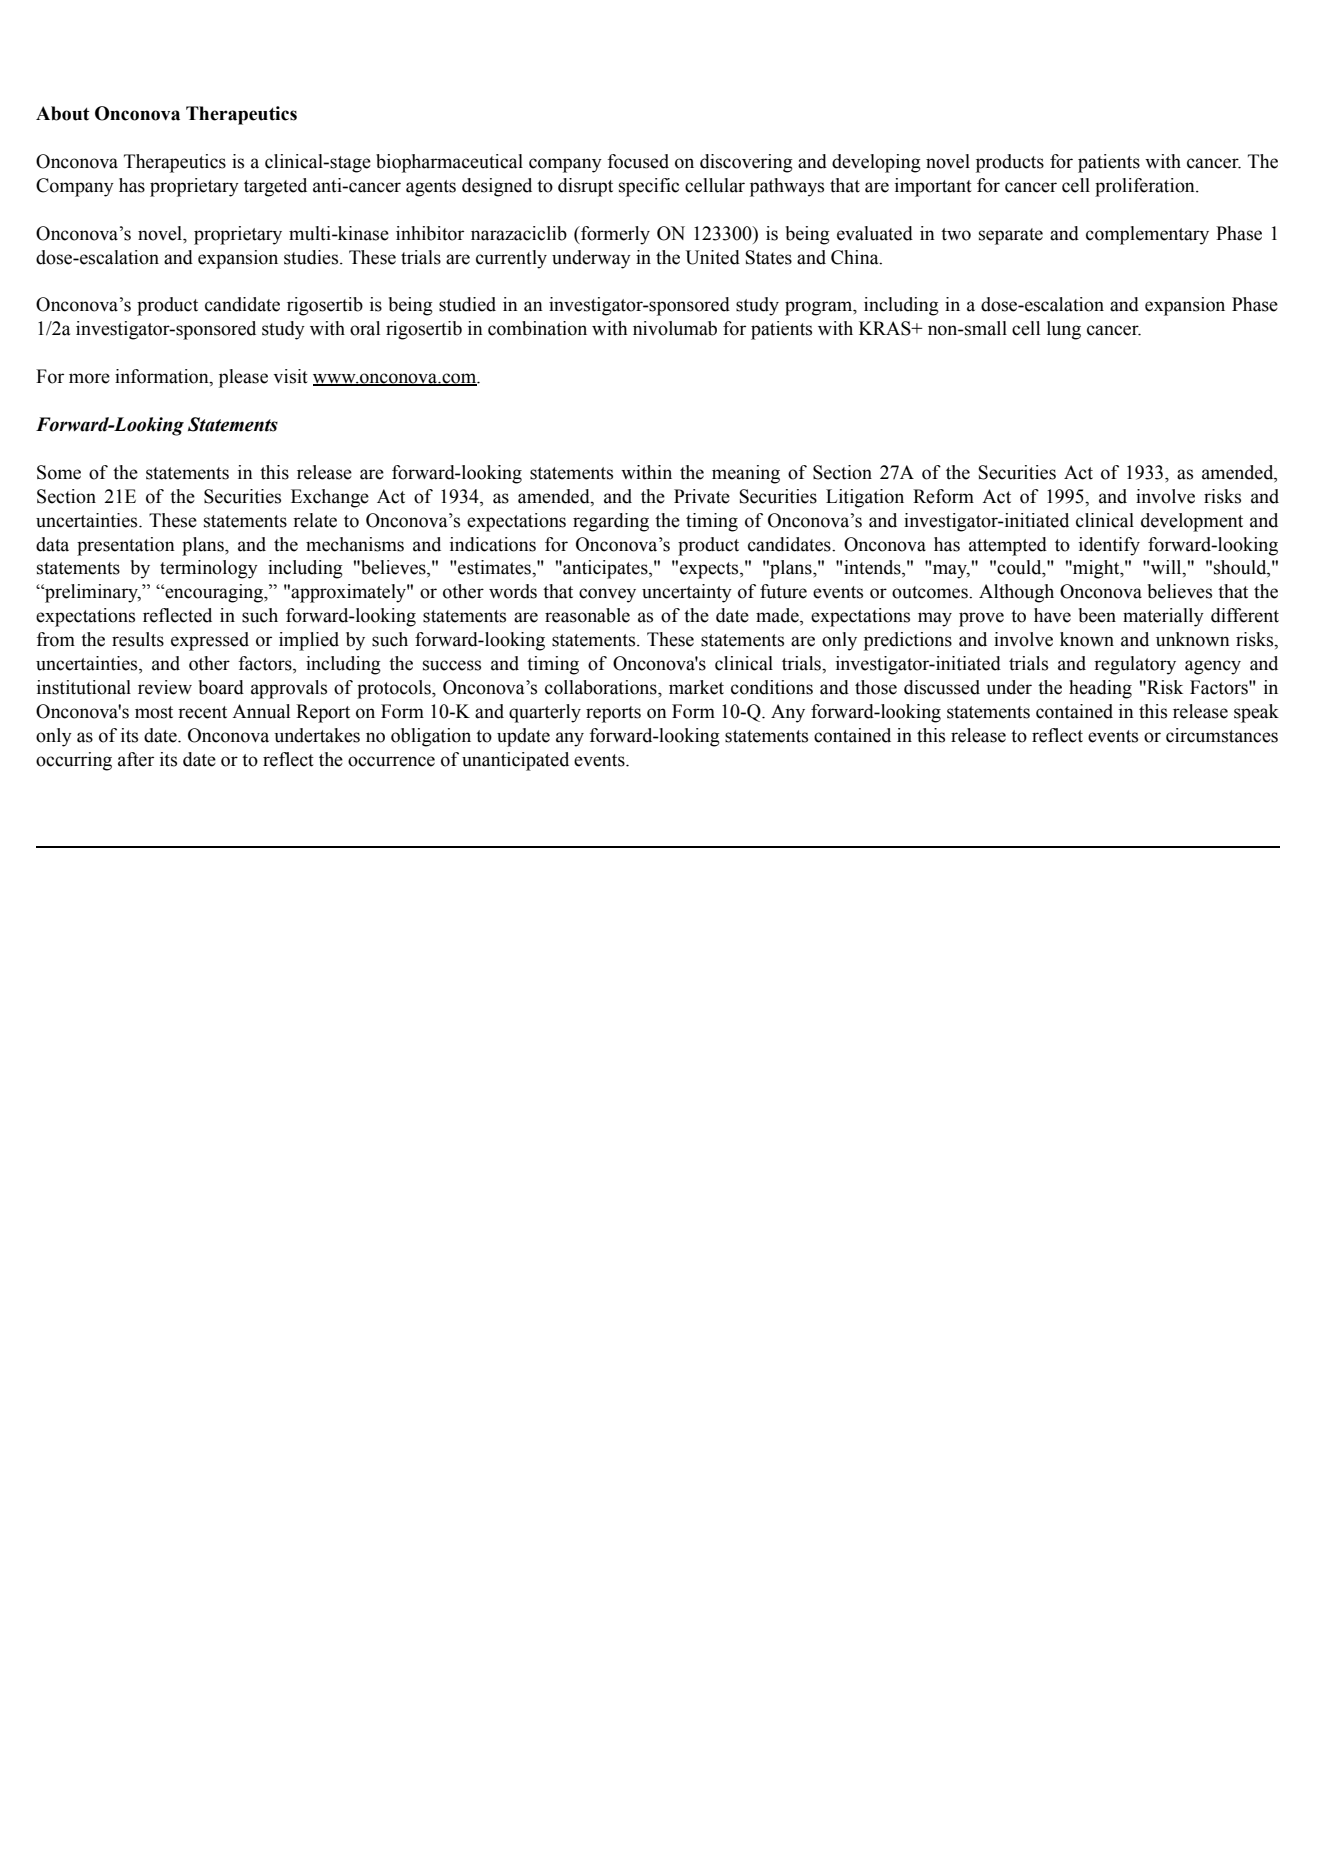 The height and width of the screenshot is (1864, 1317). What do you see at coordinates (1109, 546) in the screenshot?
I see `identify` at bounding box center [1109, 546].
